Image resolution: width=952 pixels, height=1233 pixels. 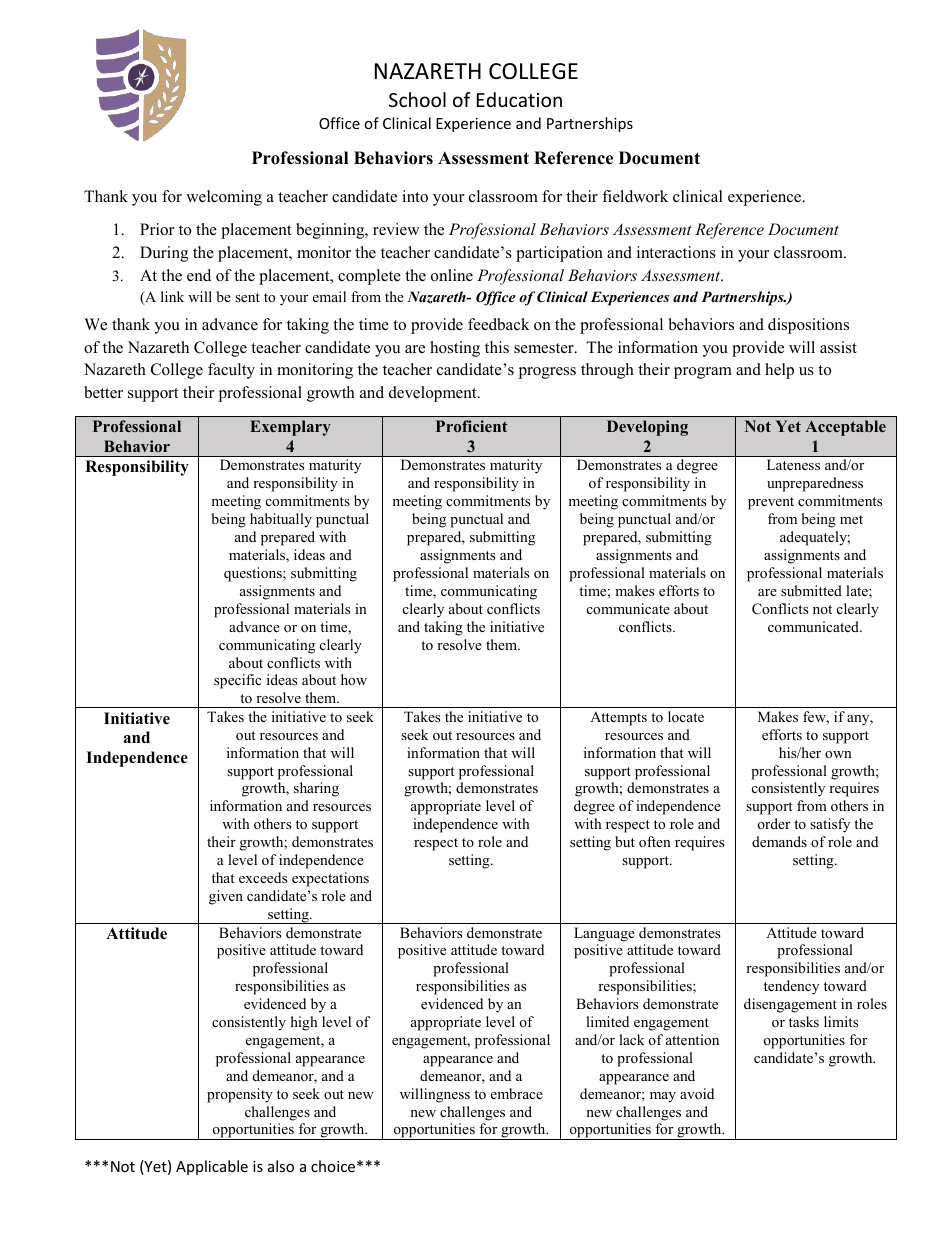 What do you see at coordinates (212, 1167) in the screenshot?
I see `Applicable` at bounding box center [212, 1167].
